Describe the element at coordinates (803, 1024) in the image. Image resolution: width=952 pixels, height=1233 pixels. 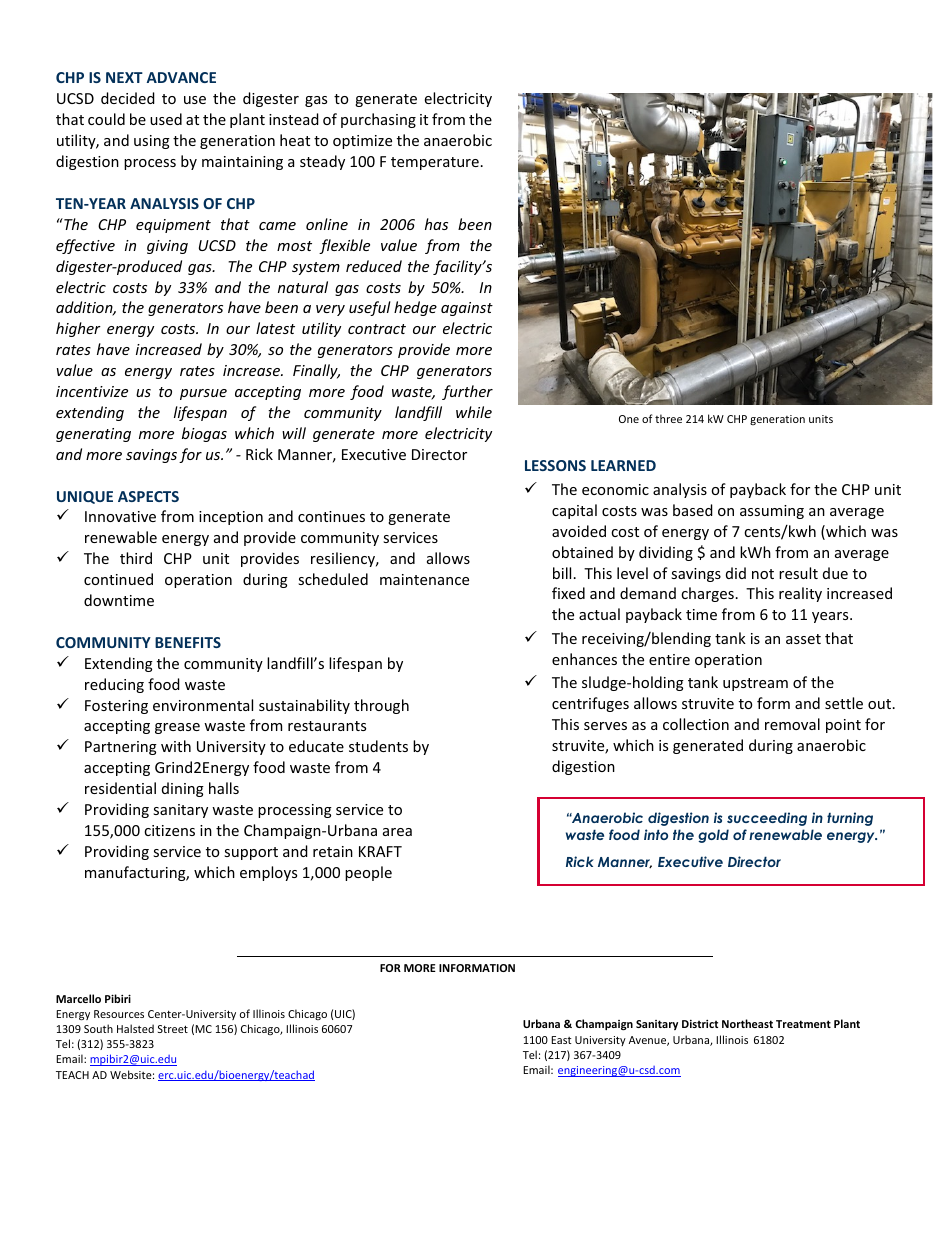
I see `Treatment` at that location.
